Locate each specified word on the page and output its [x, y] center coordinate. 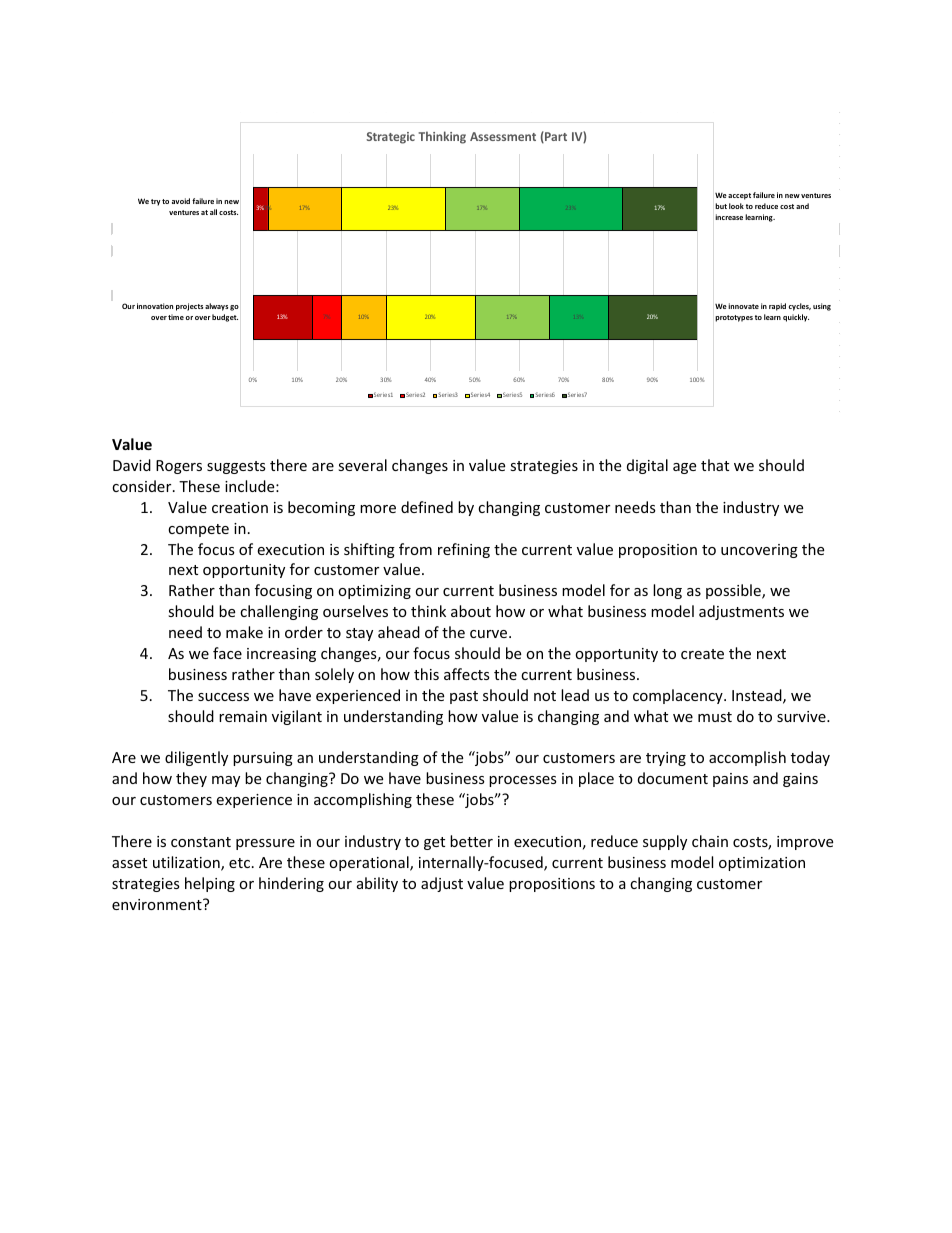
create [702, 654]
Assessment [503, 136]
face [227, 653]
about [471, 611]
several [362, 465]
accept [739, 196]
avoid [181, 201]
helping [210, 884]
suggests [236, 467]
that [715, 465]
